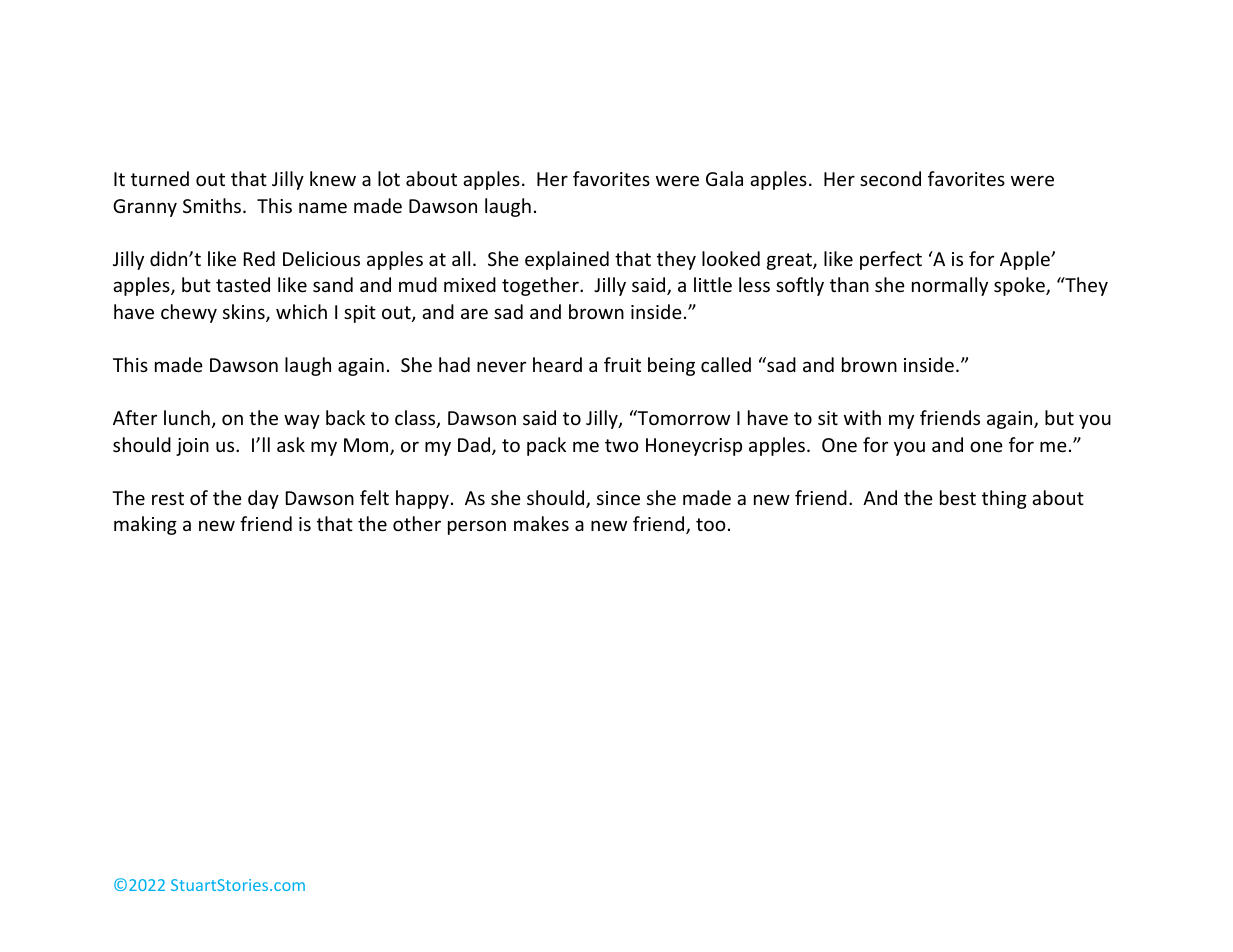  Describe the element at coordinates (546, 446) in the screenshot. I see `pack` at that location.
